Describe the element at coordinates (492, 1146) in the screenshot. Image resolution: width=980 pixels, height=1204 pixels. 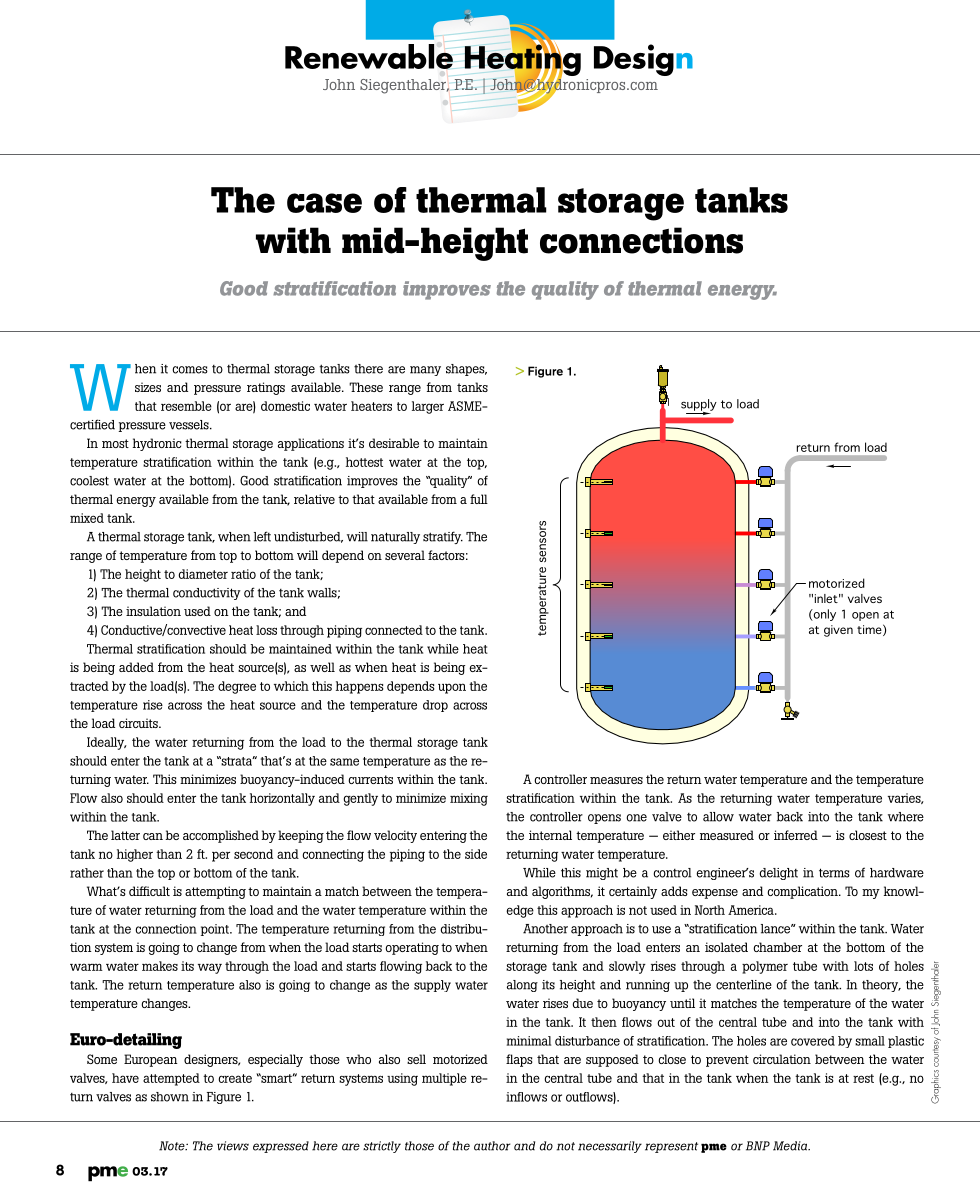
I see `author` at that location.
